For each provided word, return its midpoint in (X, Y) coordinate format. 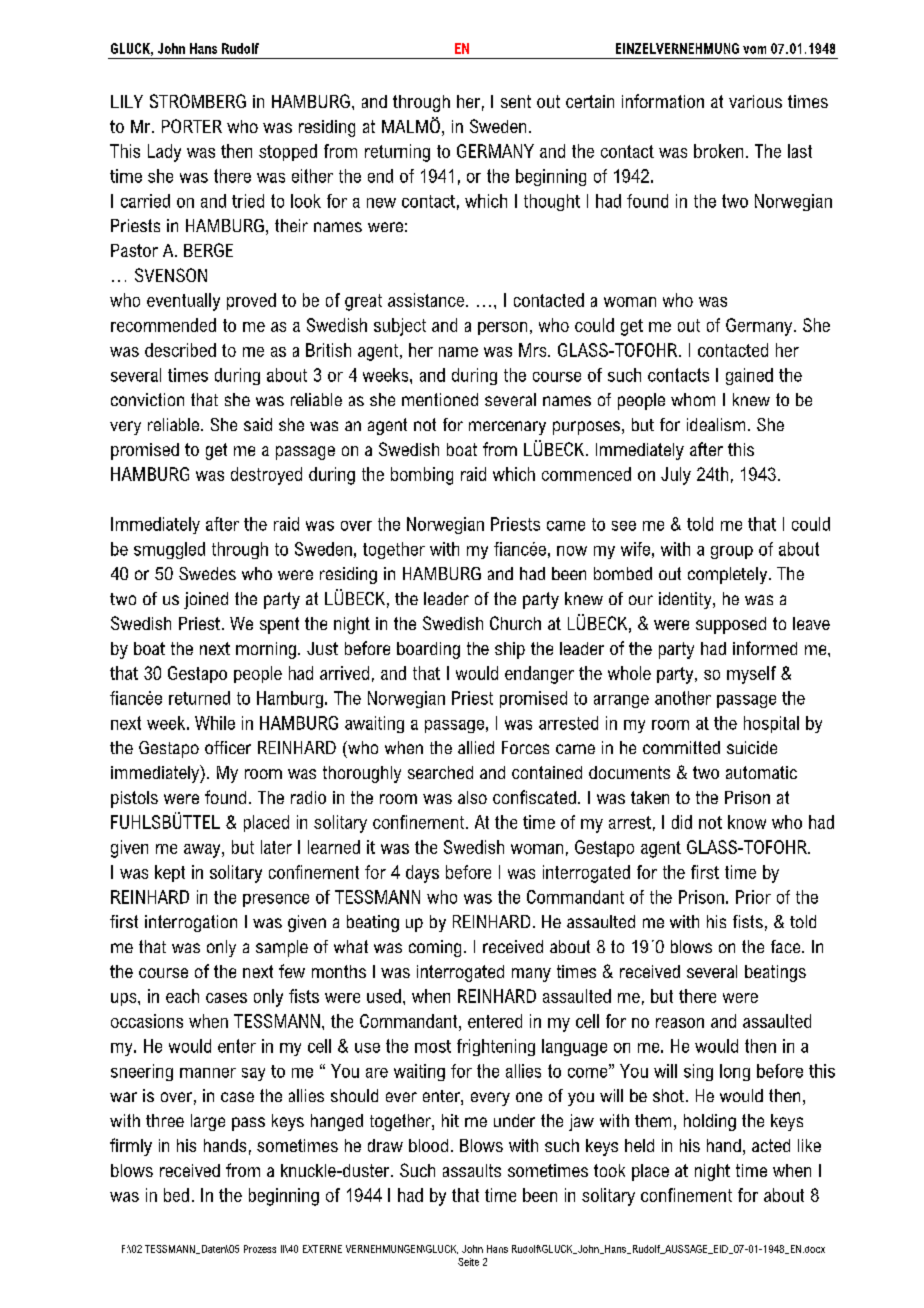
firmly (131, 1147)
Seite (468, 1262)
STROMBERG (198, 101)
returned (199, 698)
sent (516, 101)
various (755, 101)
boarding (428, 650)
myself (751, 675)
